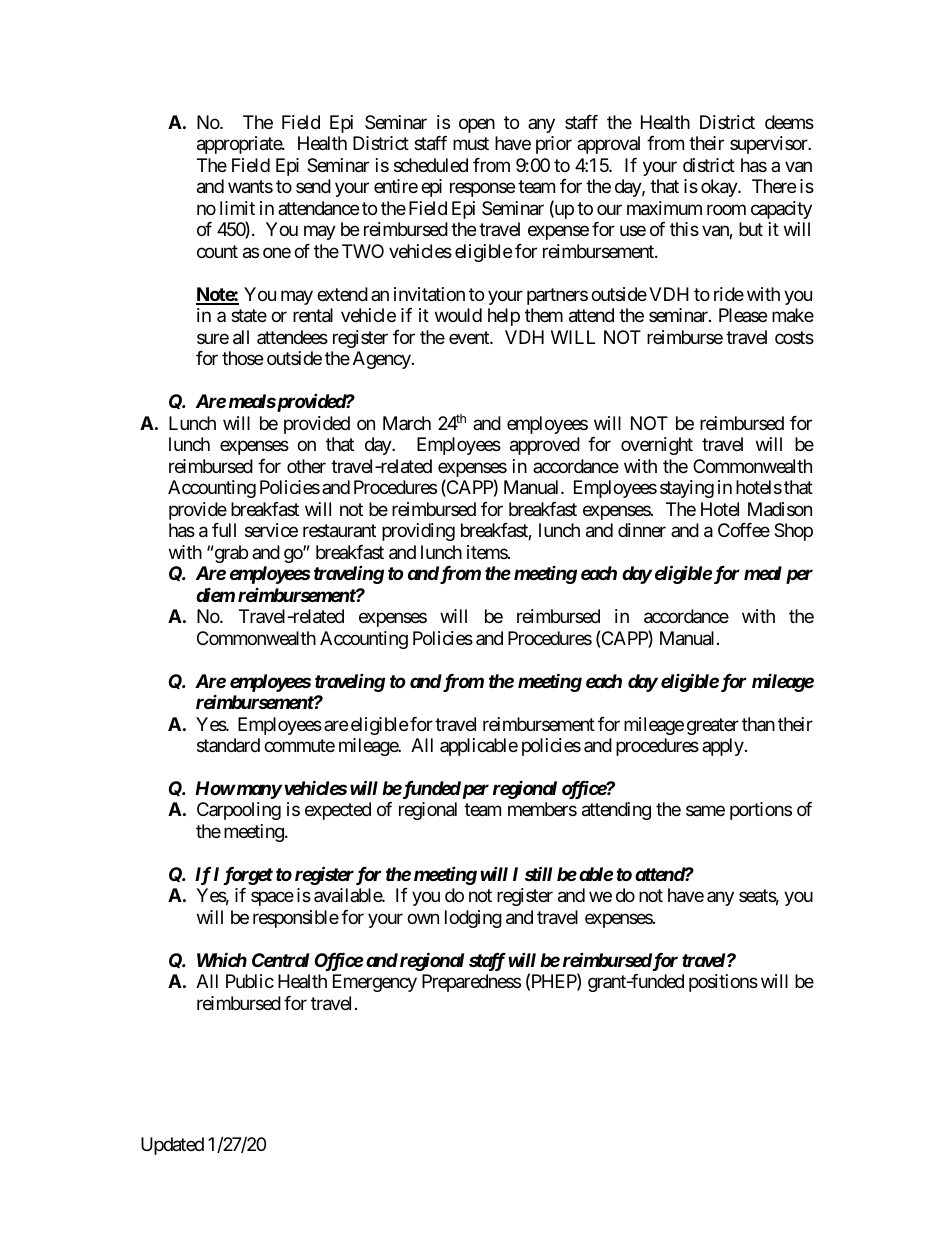 The width and height of the image is (952, 1233). What do you see at coordinates (470, 337) in the image?
I see `event` at bounding box center [470, 337].
